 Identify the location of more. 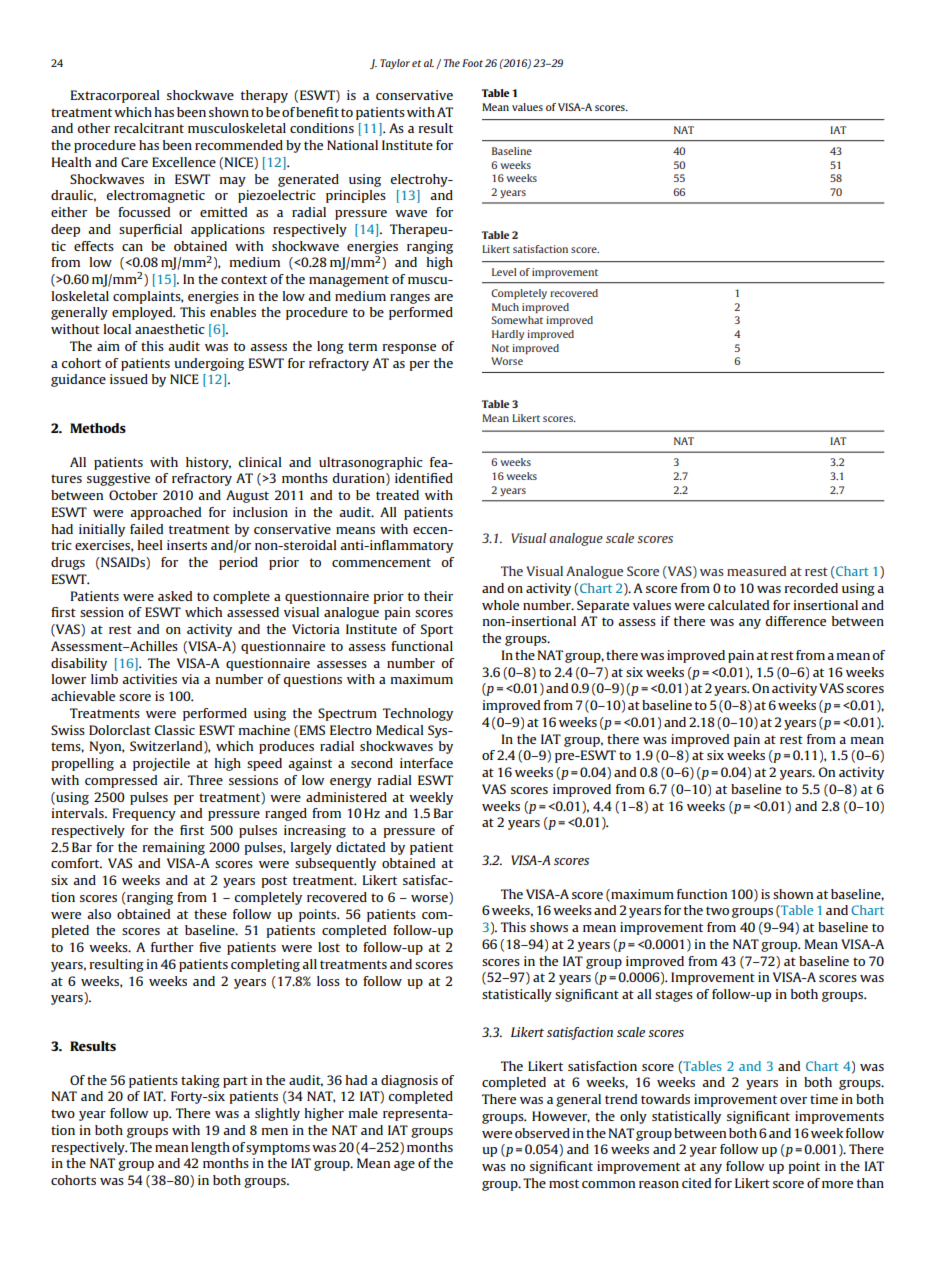
(837, 1184).
